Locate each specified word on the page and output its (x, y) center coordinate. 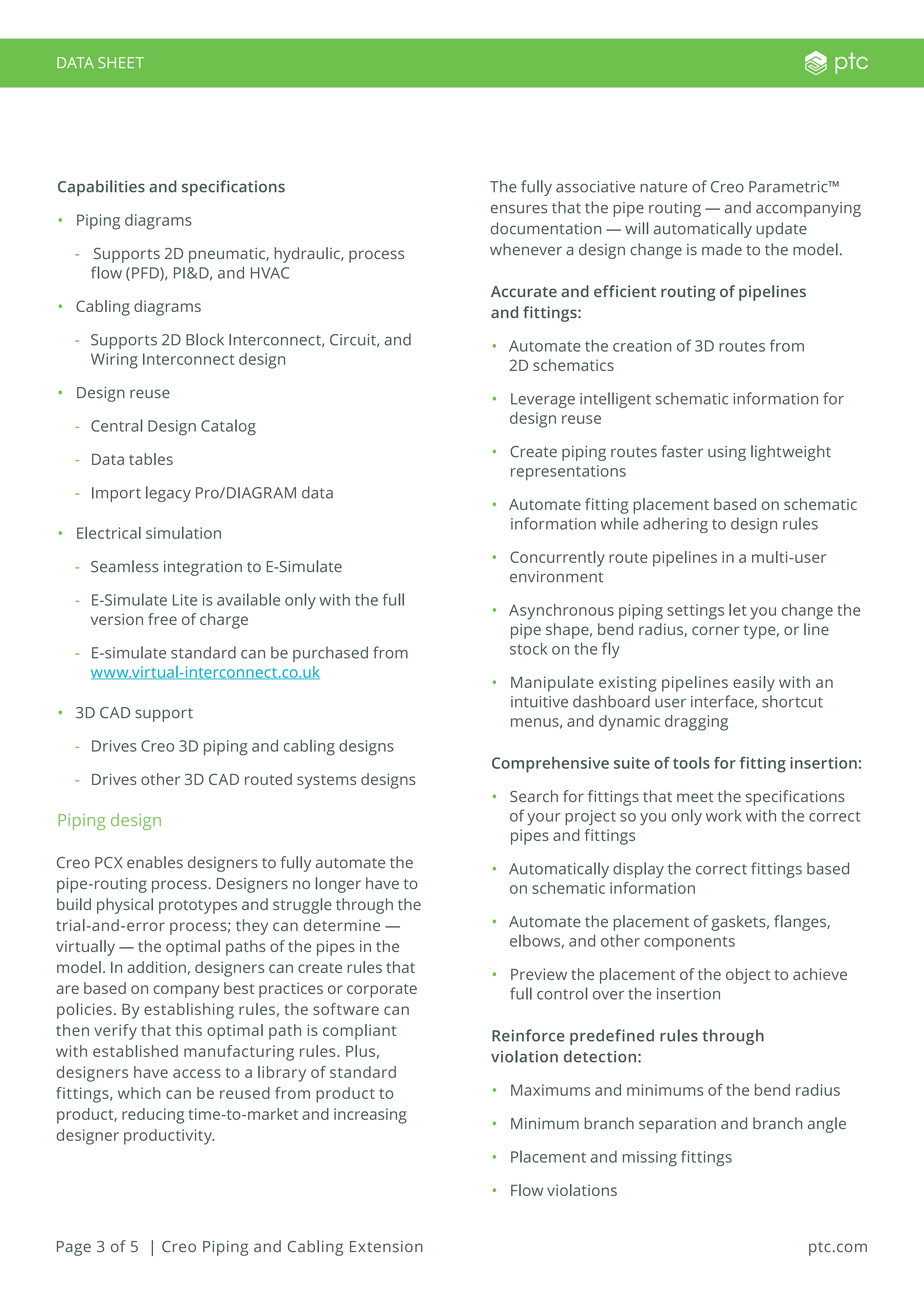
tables (151, 459)
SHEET (121, 63)
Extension (386, 1246)
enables (155, 862)
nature (663, 187)
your (544, 819)
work (724, 815)
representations (568, 472)
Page (74, 1248)
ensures (519, 209)
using (727, 453)
